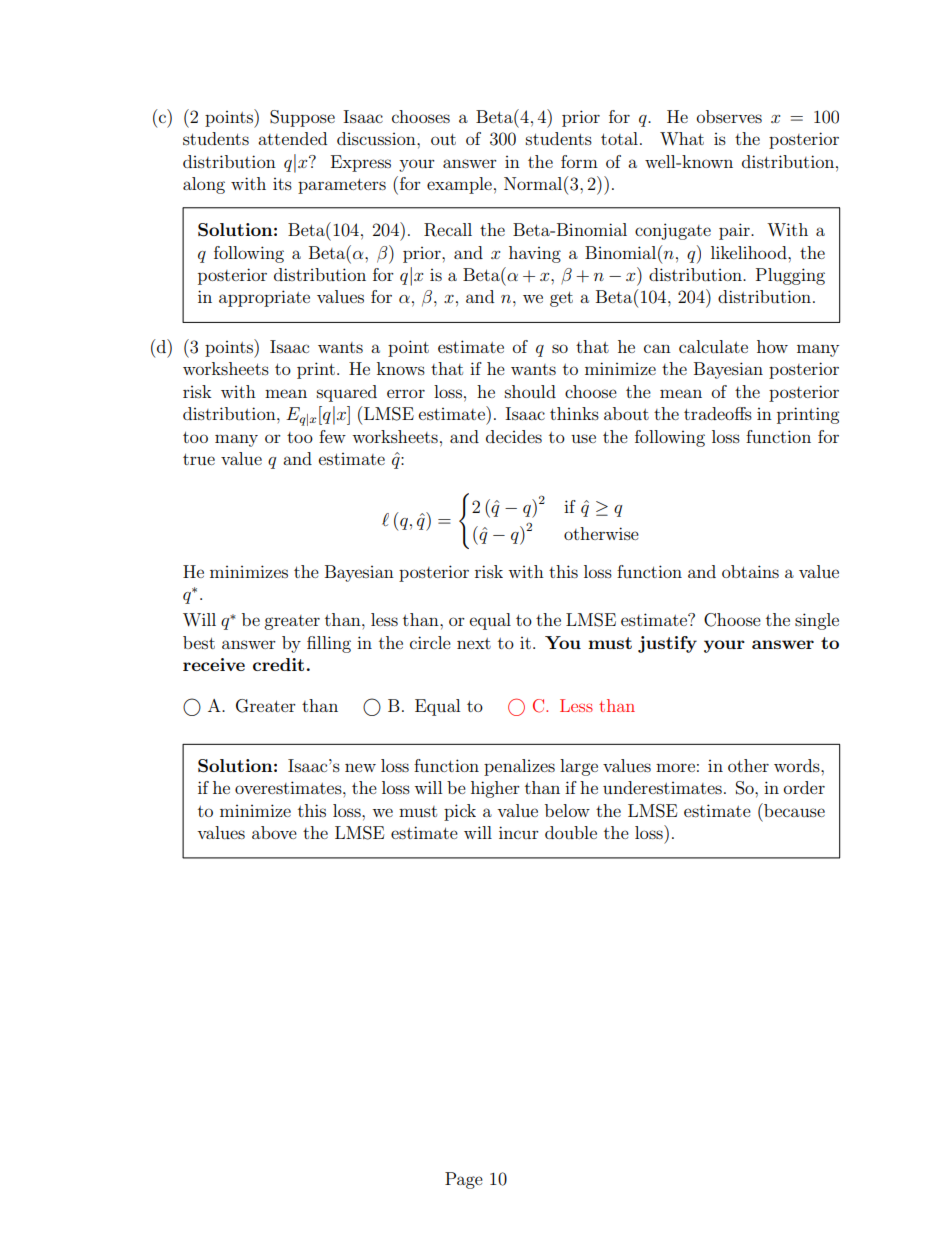 This image has height=1233, width=952. I want to click on justify, so click(667, 644).
